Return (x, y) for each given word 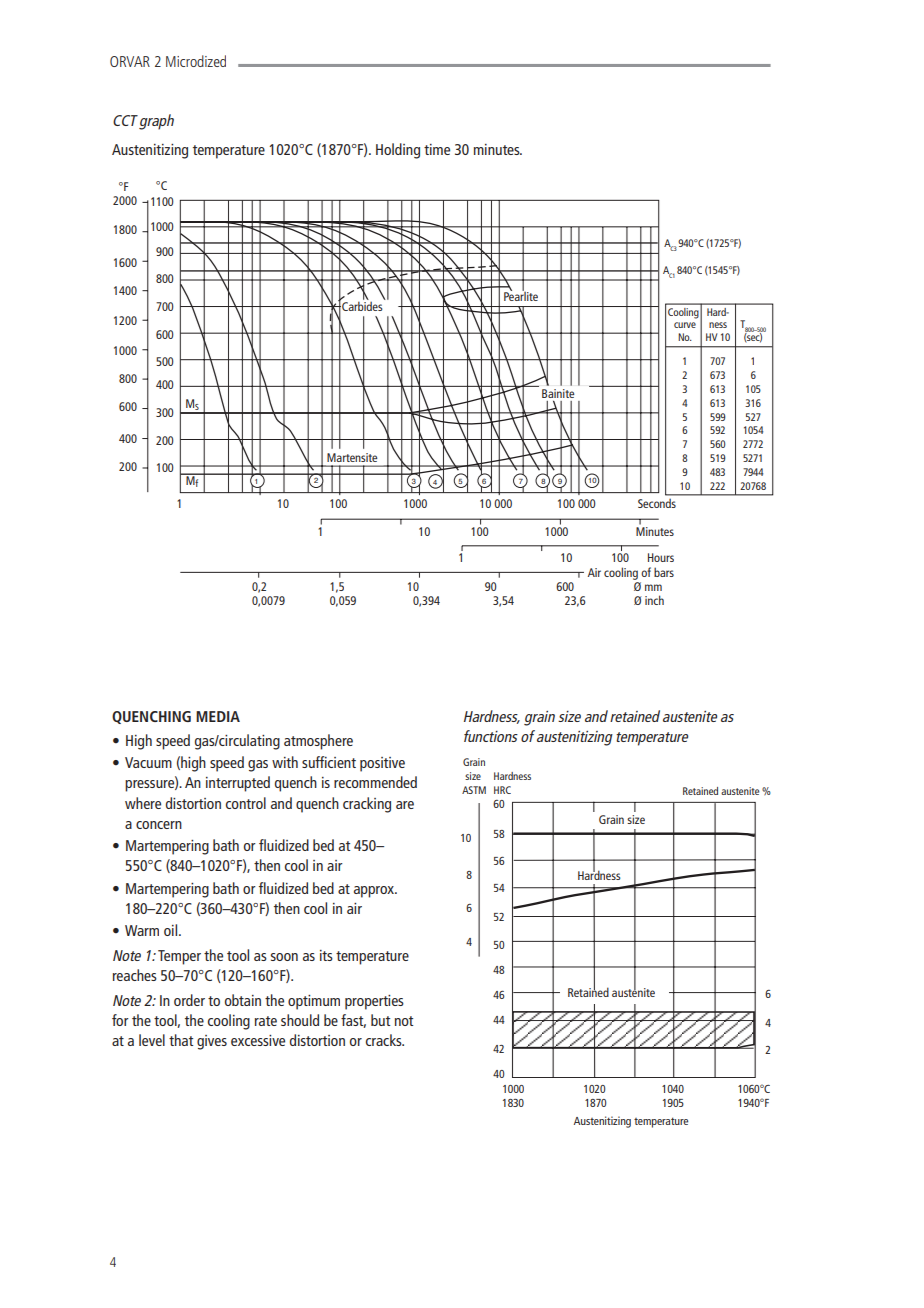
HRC (502, 790)
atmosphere (318, 742)
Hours (661, 557)
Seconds (657, 503)
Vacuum (148, 762)
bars (664, 572)
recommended (375, 782)
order (189, 1000)
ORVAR (130, 61)
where (143, 803)
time (437, 149)
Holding (398, 151)
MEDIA (218, 716)
